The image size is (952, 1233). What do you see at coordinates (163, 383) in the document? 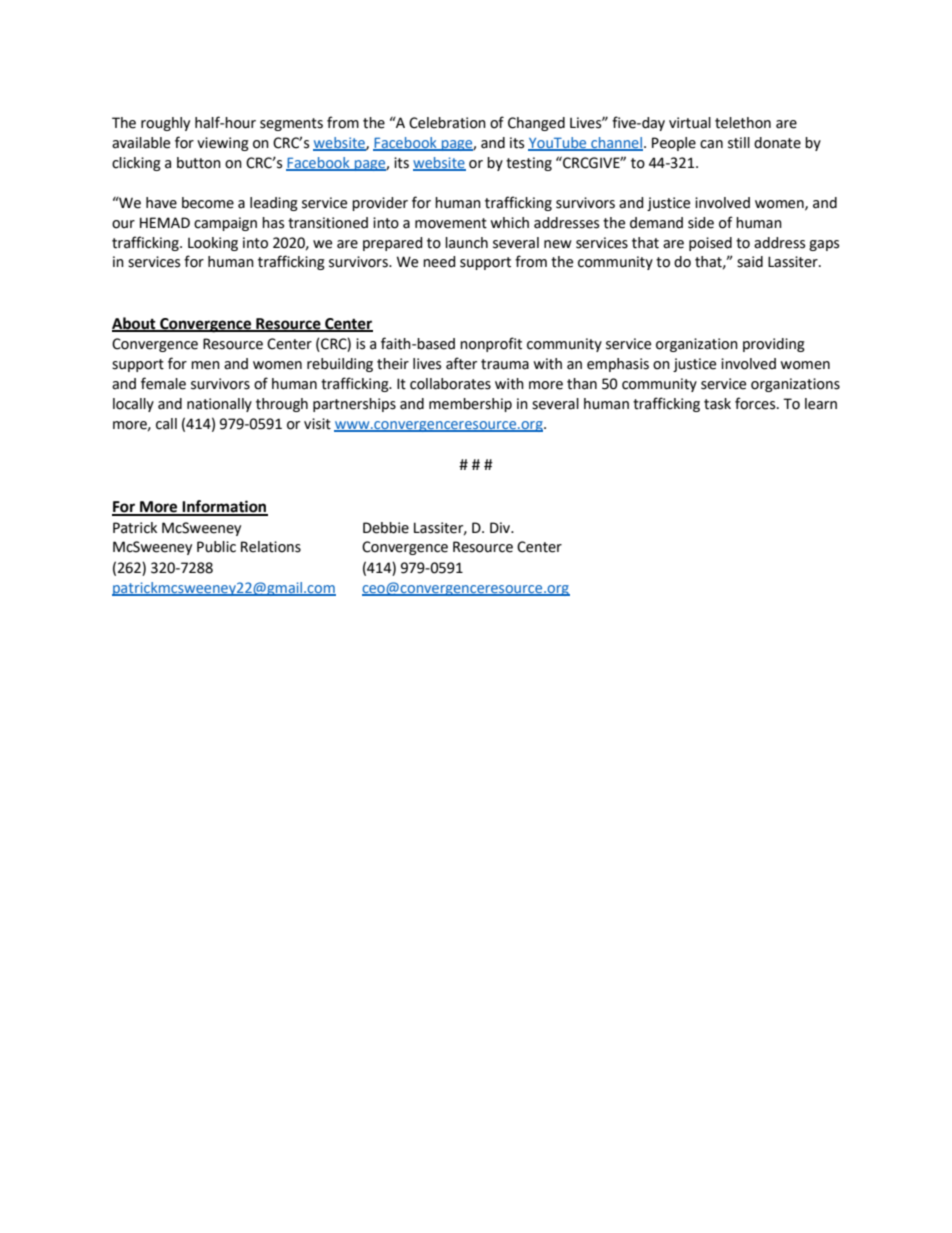
I see `female` at bounding box center [163, 383].
